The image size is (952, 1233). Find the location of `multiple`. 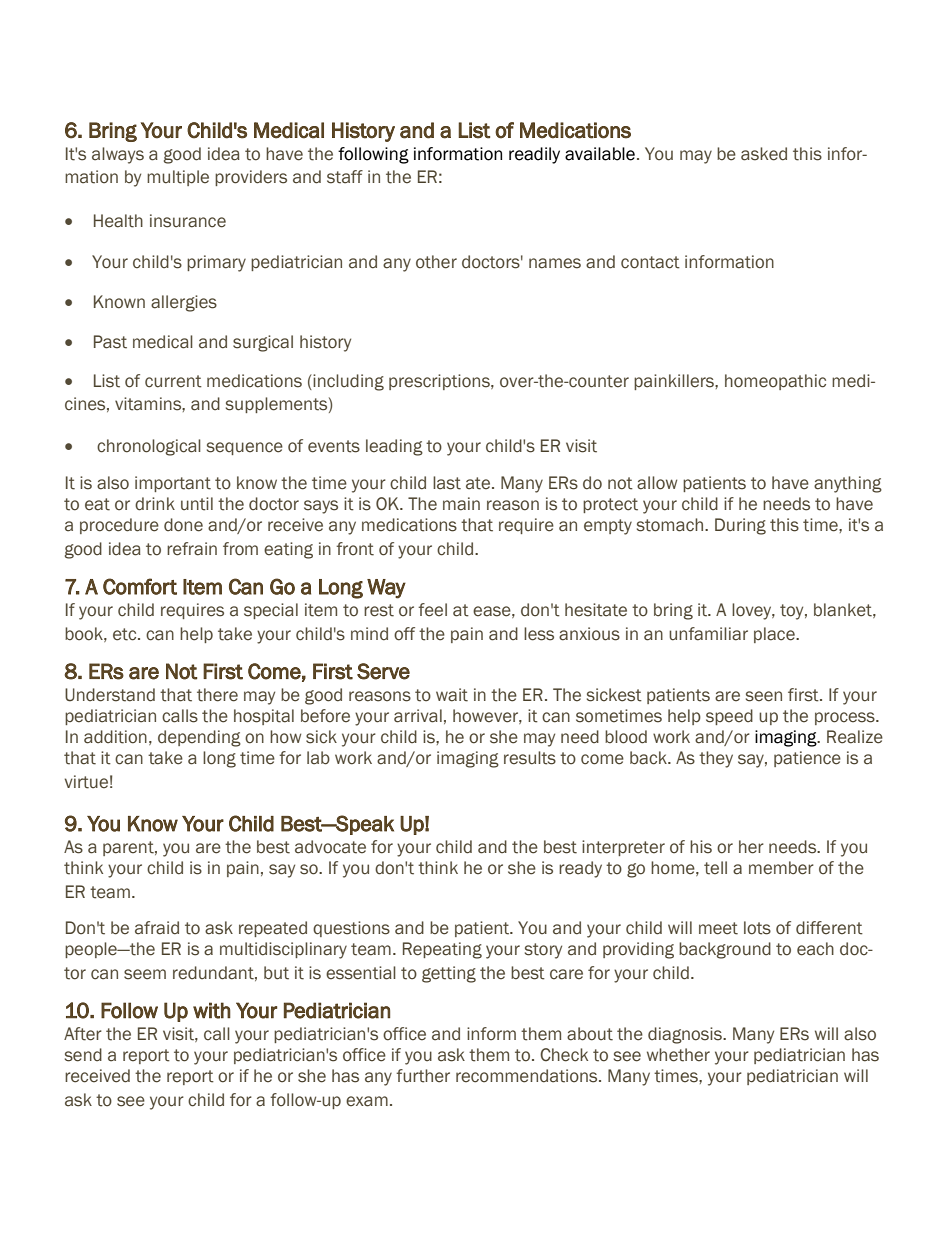

multiple is located at coordinates (178, 178).
